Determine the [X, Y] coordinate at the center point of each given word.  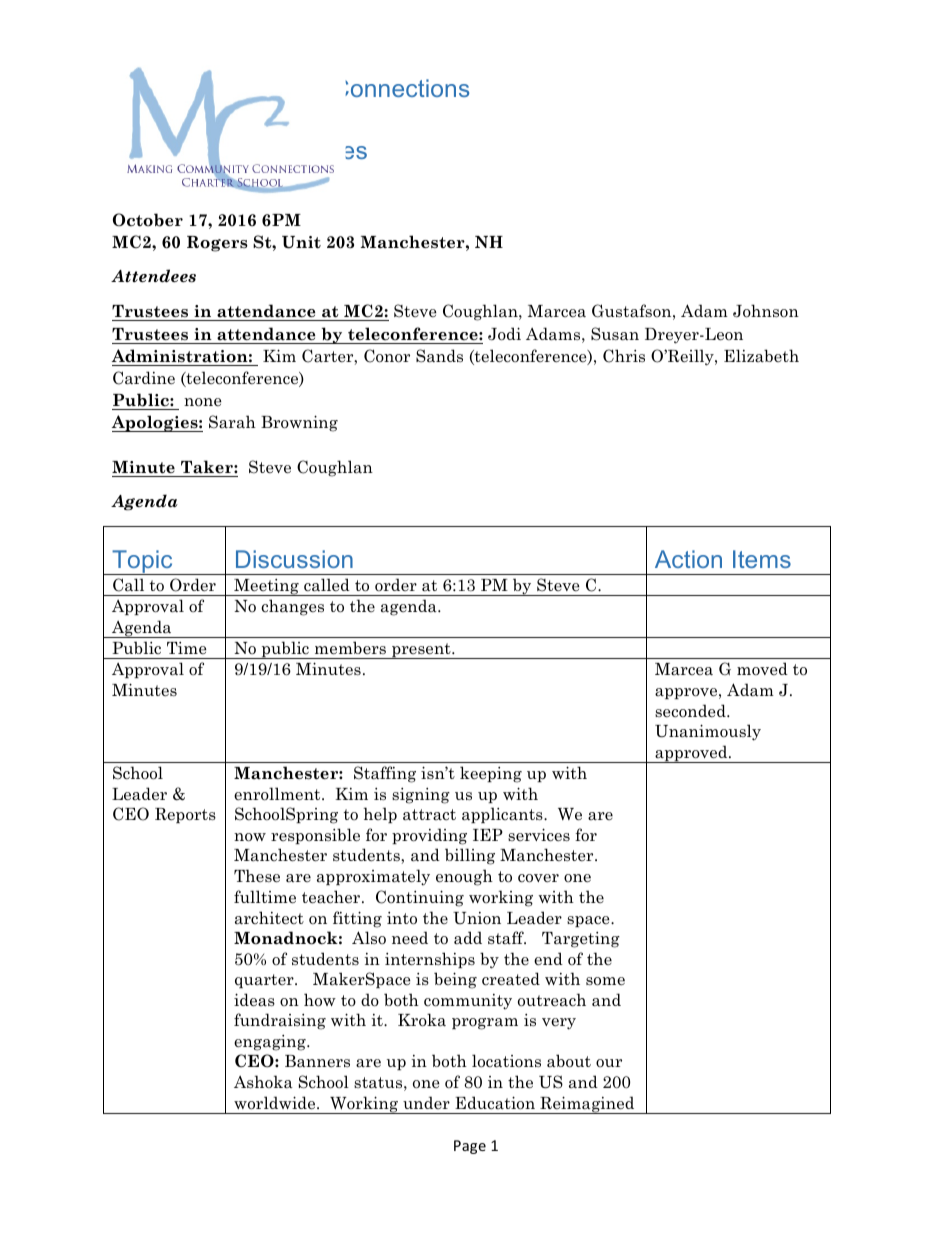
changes [292, 607]
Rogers [217, 244]
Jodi [504, 334]
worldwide [276, 1103]
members [350, 648]
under [426, 1102]
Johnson [766, 311]
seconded [691, 711]
